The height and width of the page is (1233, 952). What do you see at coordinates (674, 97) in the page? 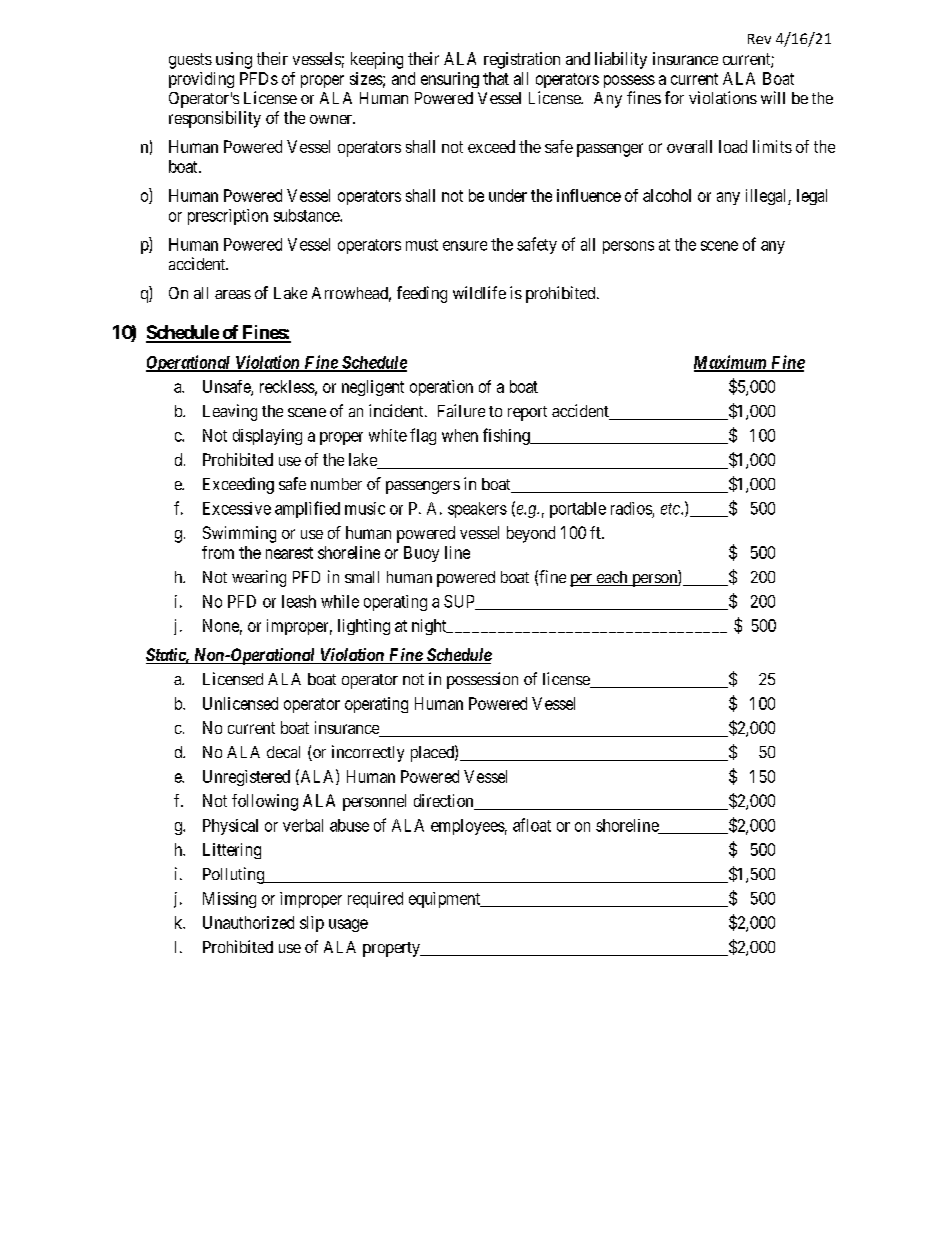
I see `for` at bounding box center [674, 97].
